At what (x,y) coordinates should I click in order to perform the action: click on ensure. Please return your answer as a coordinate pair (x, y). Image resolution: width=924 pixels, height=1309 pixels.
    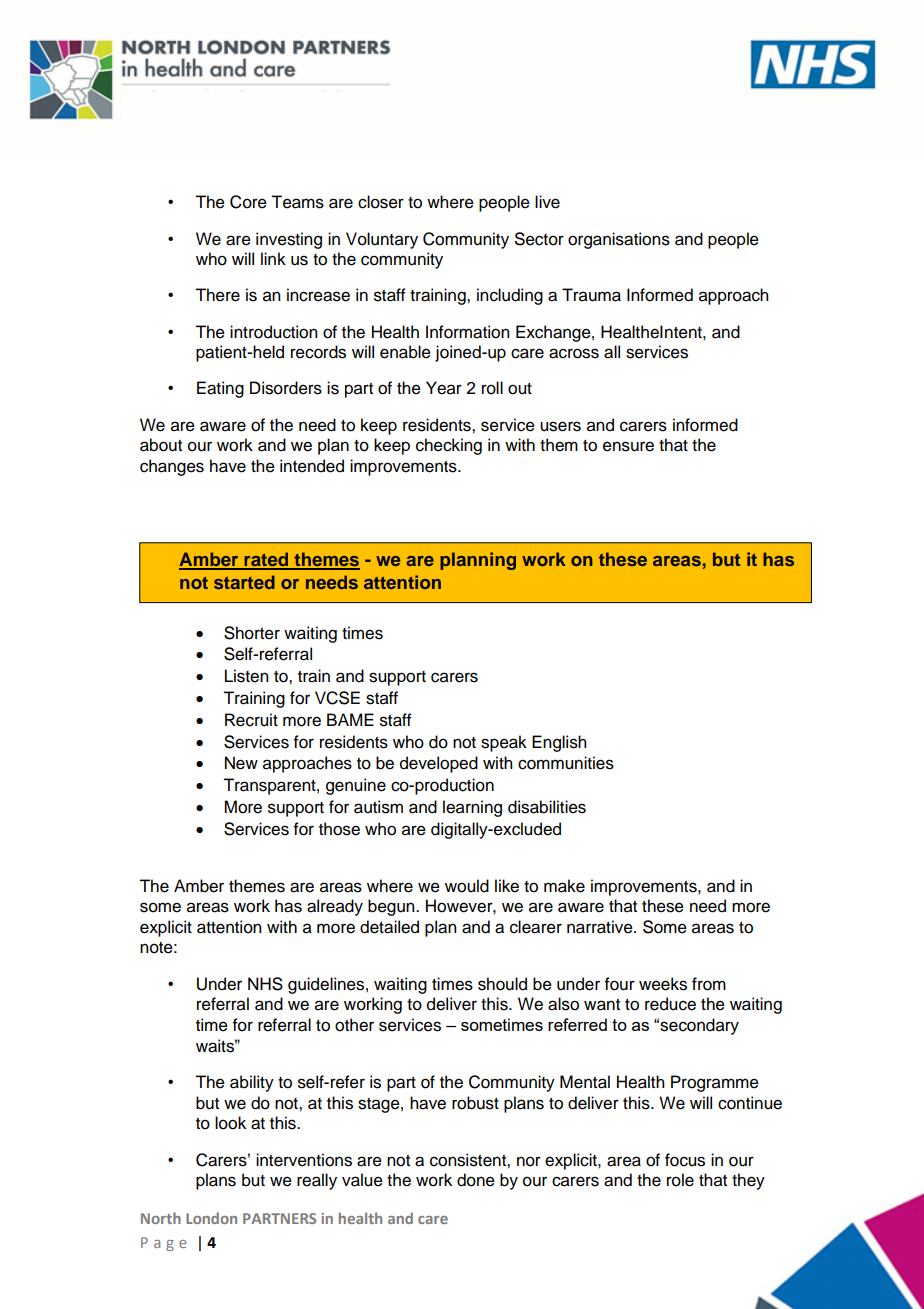
    Looking at the image, I should click on (628, 446).
